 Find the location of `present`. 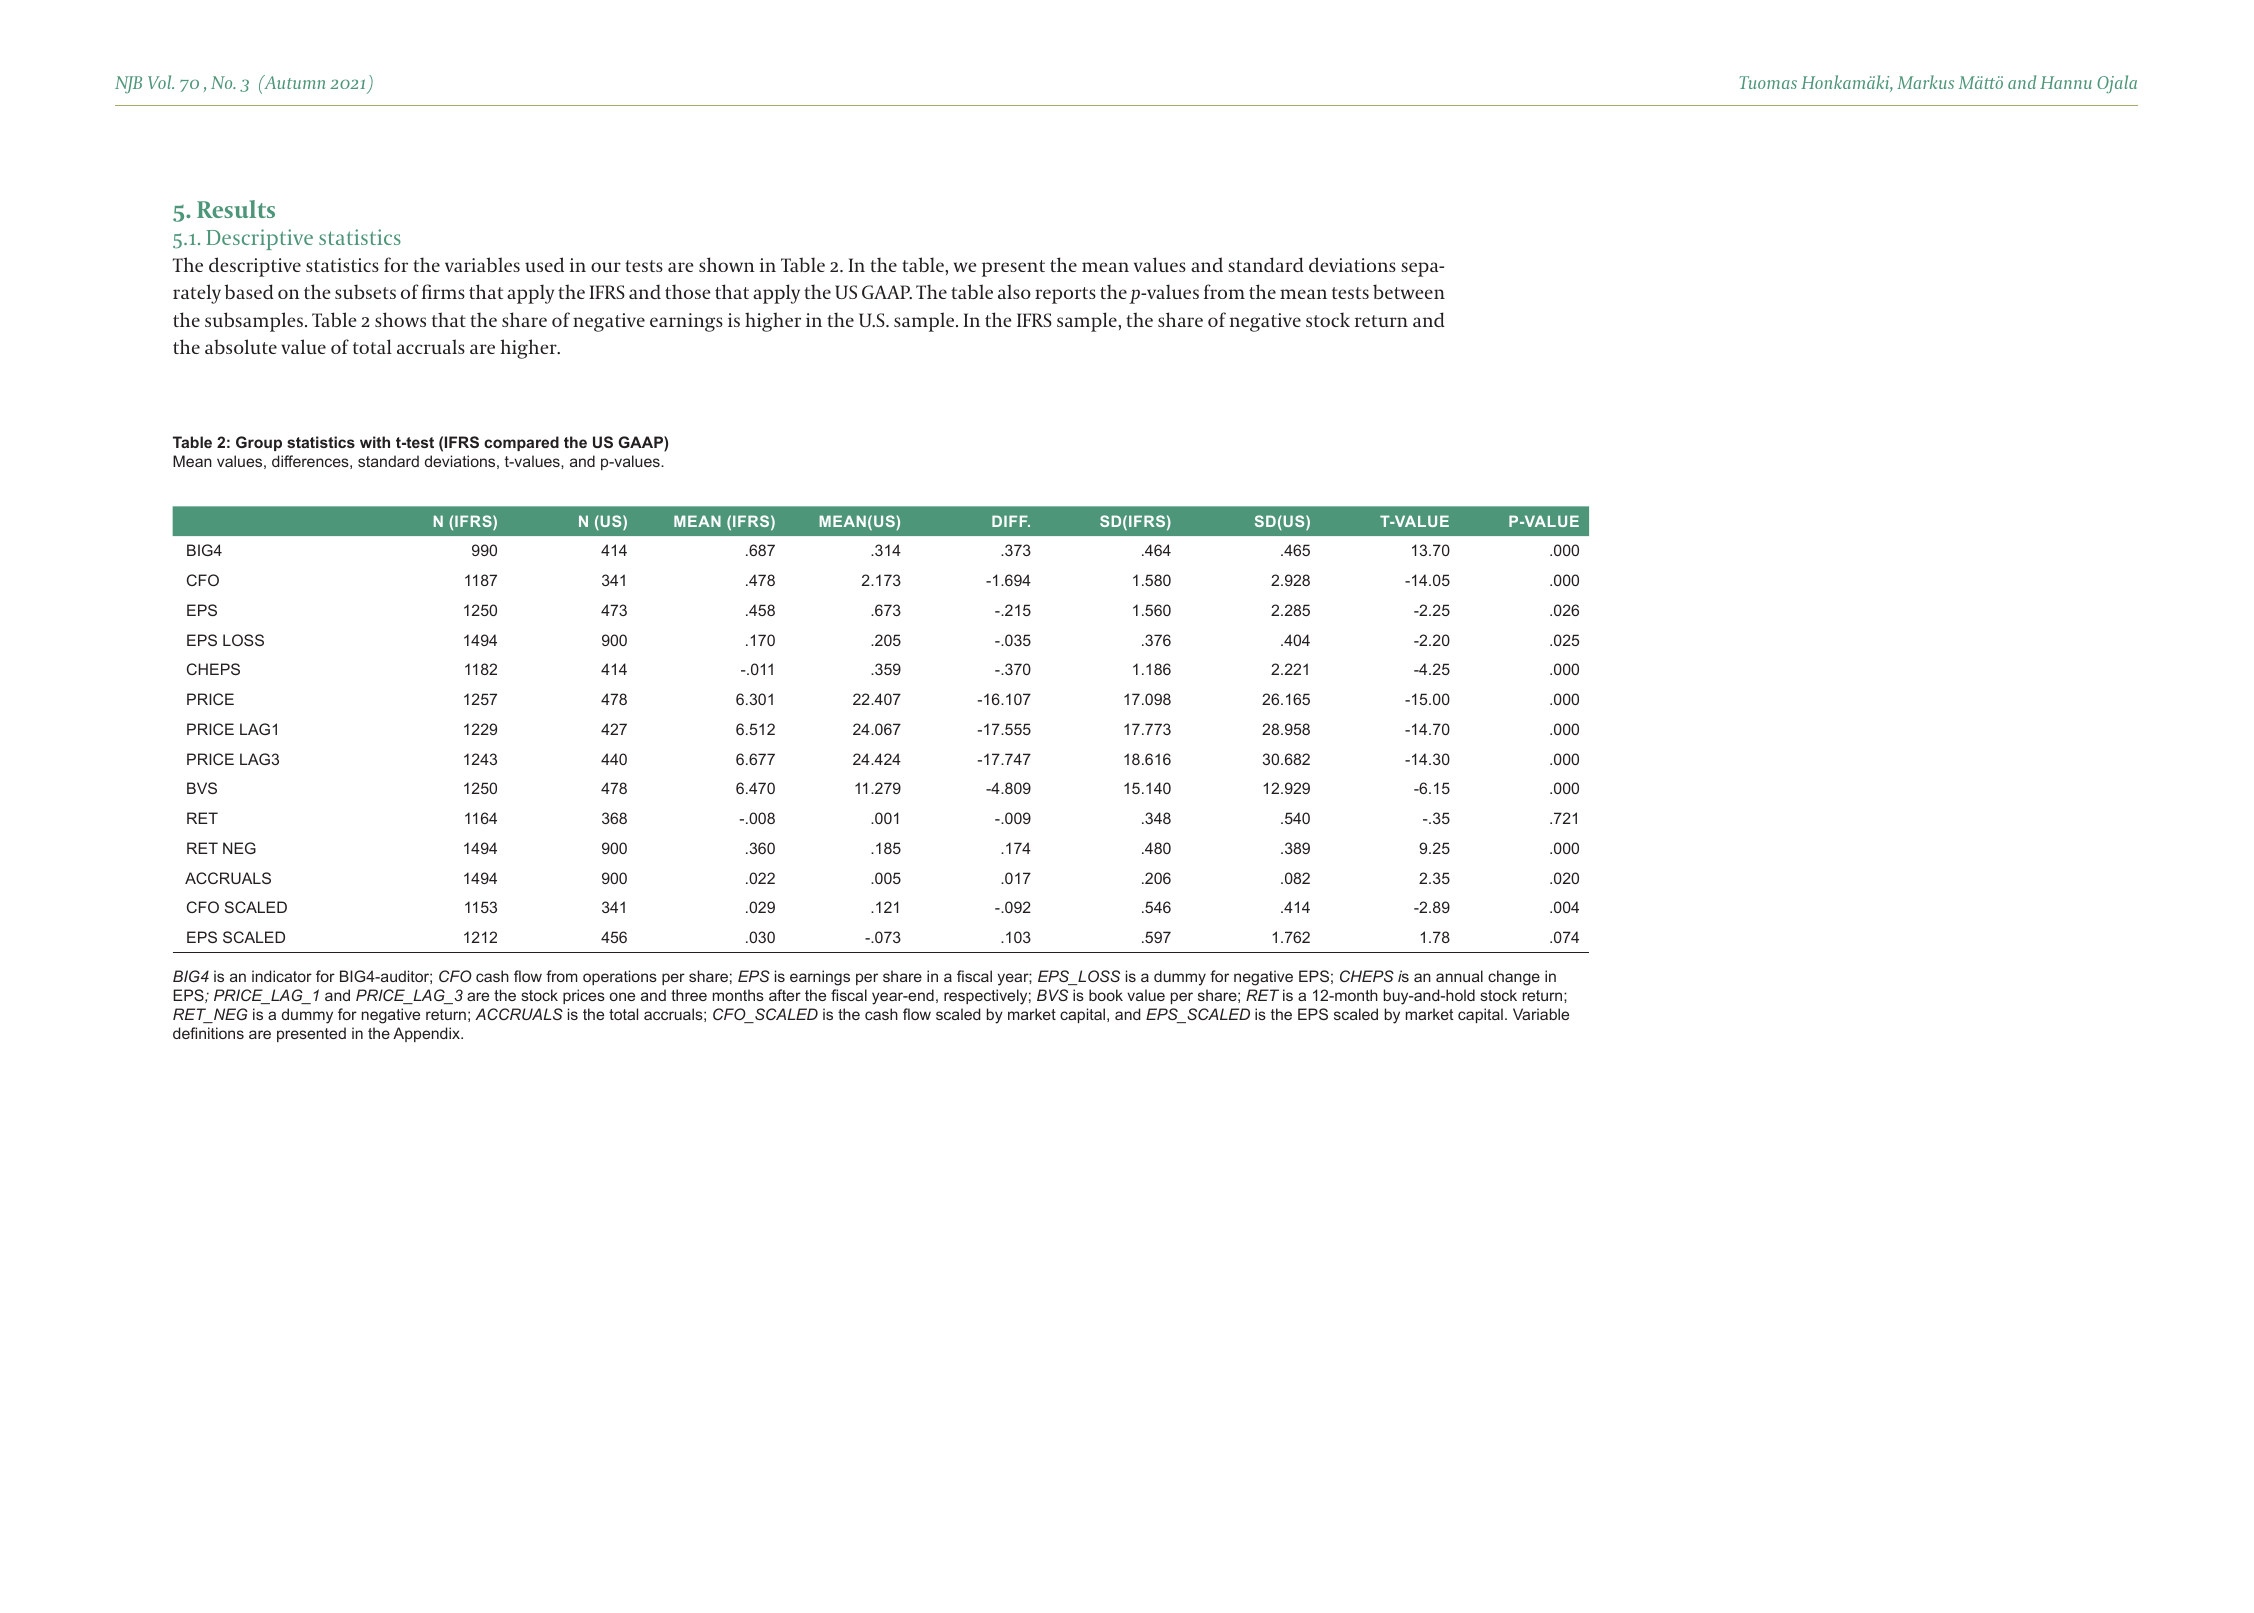

present is located at coordinates (1013, 268).
